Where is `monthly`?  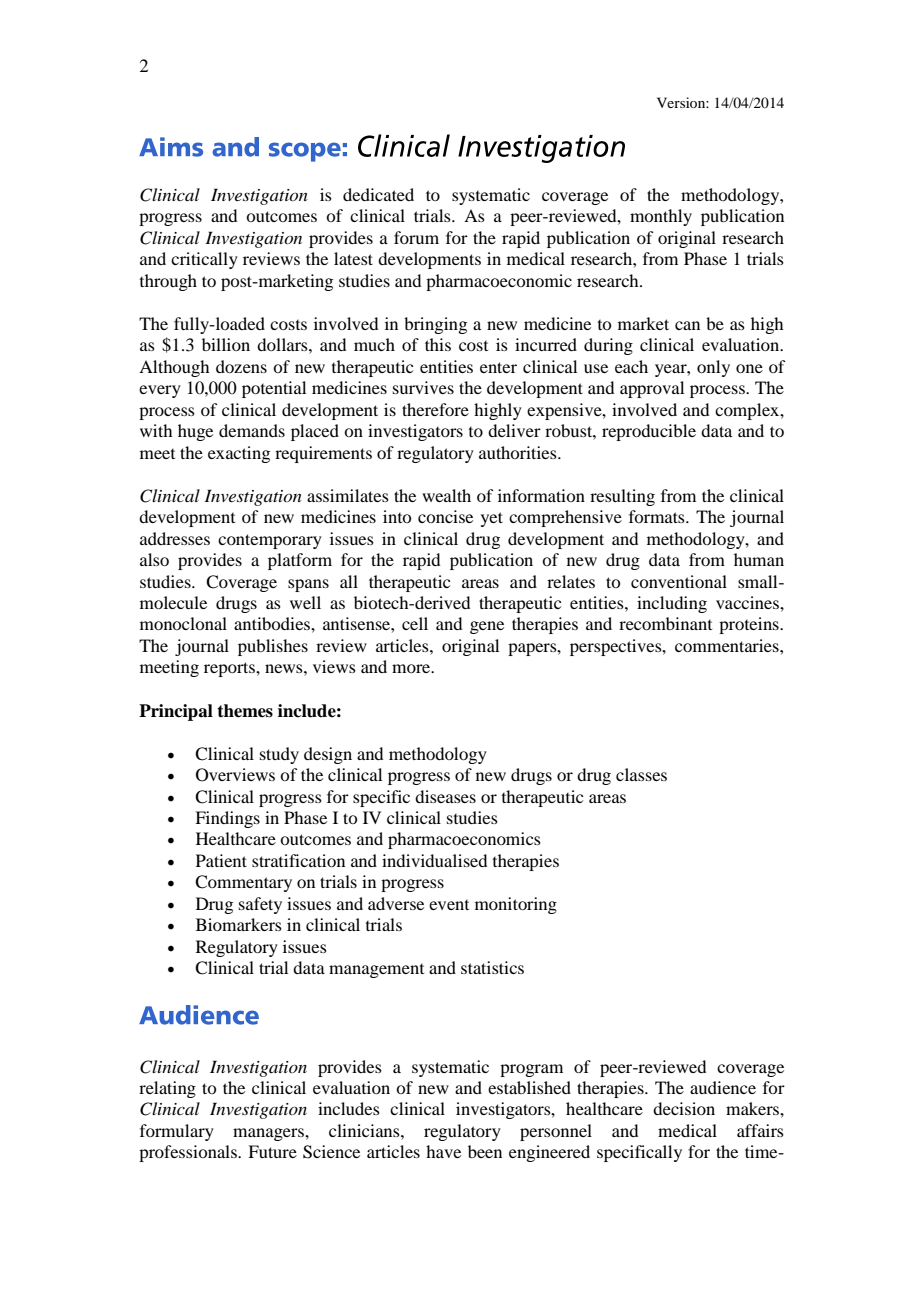
monthly is located at coordinates (661, 217).
